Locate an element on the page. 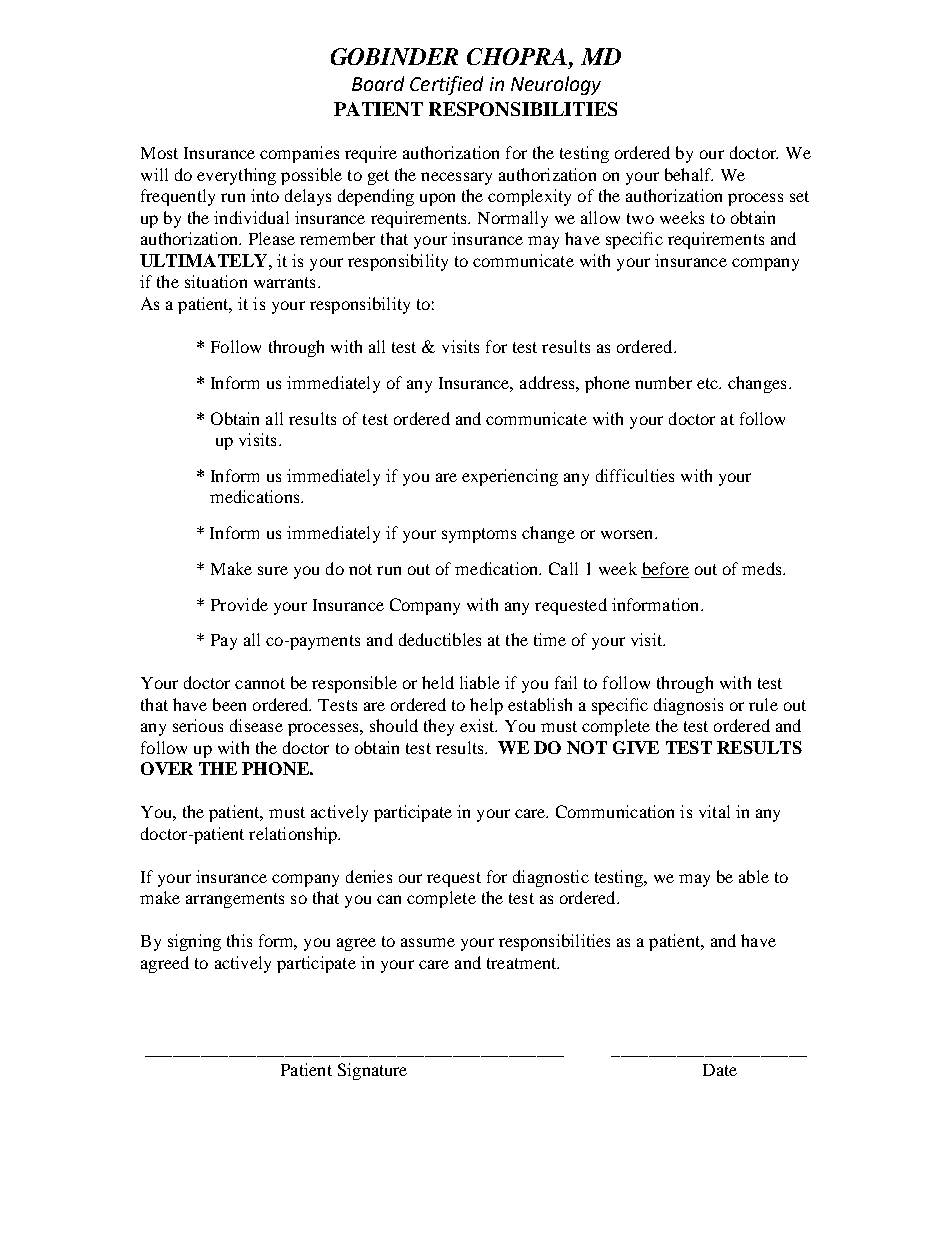 The image size is (952, 1233). this is located at coordinates (239, 940).
